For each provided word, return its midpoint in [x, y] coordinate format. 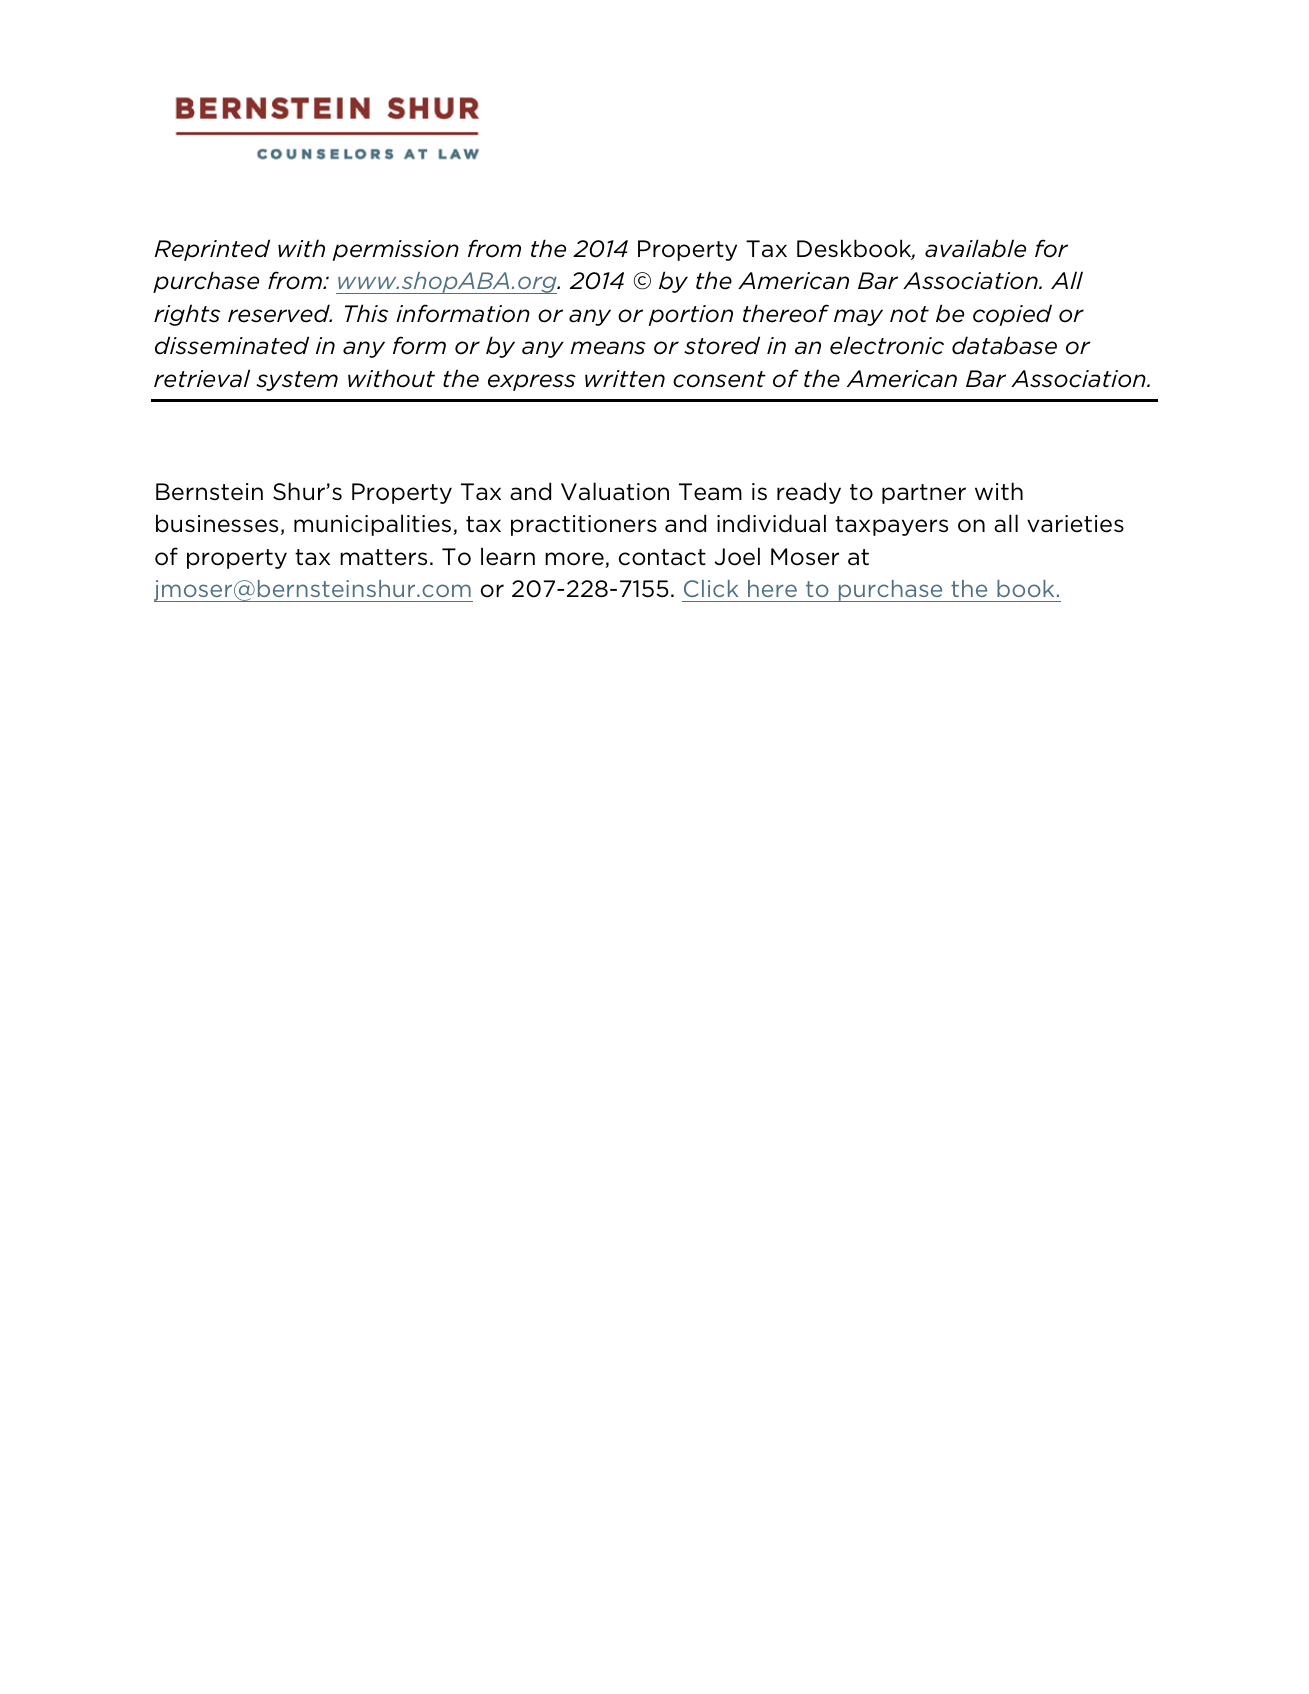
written [625, 379]
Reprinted [212, 250]
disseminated [232, 345]
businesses [217, 523]
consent [719, 379]
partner [924, 494]
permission [395, 250]
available [975, 248]
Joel [737, 556]
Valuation [615, 491]
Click [711, 588]
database [1004, 345]
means [608, 348]
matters [383, 557]
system [297, 381]
